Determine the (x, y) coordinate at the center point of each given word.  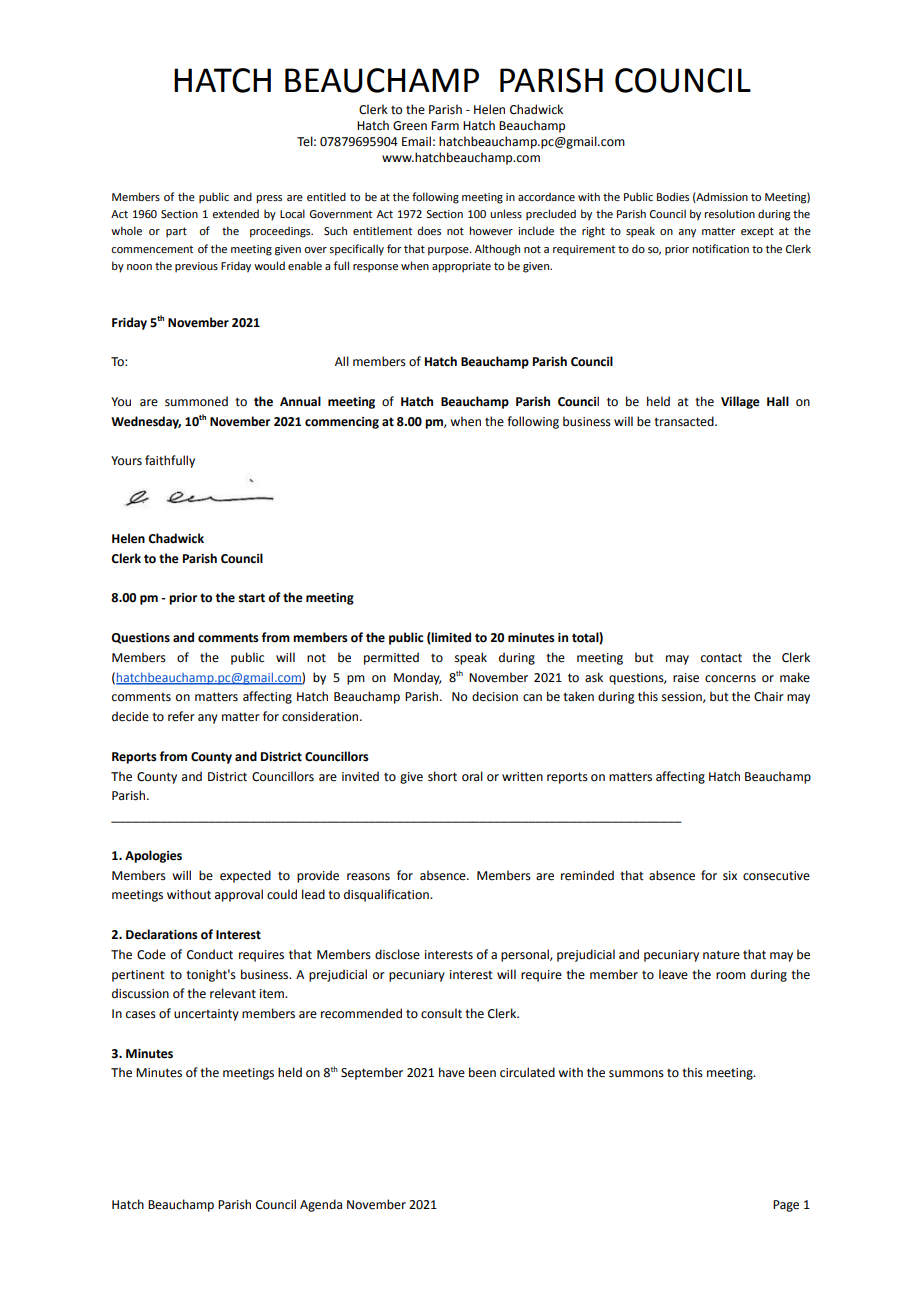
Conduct (210, 954)
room (731, 976)
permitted (391, 658)
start (251, 598)
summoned (196, 401)
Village (740, 402)
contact (721, 658)
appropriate (461, 267)
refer (181, 716)
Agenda (321, 1205)
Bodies (673, 196)
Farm (445, 126)
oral (472, 776)
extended (235, 213)
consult (441, 1013)
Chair (769, 696)
